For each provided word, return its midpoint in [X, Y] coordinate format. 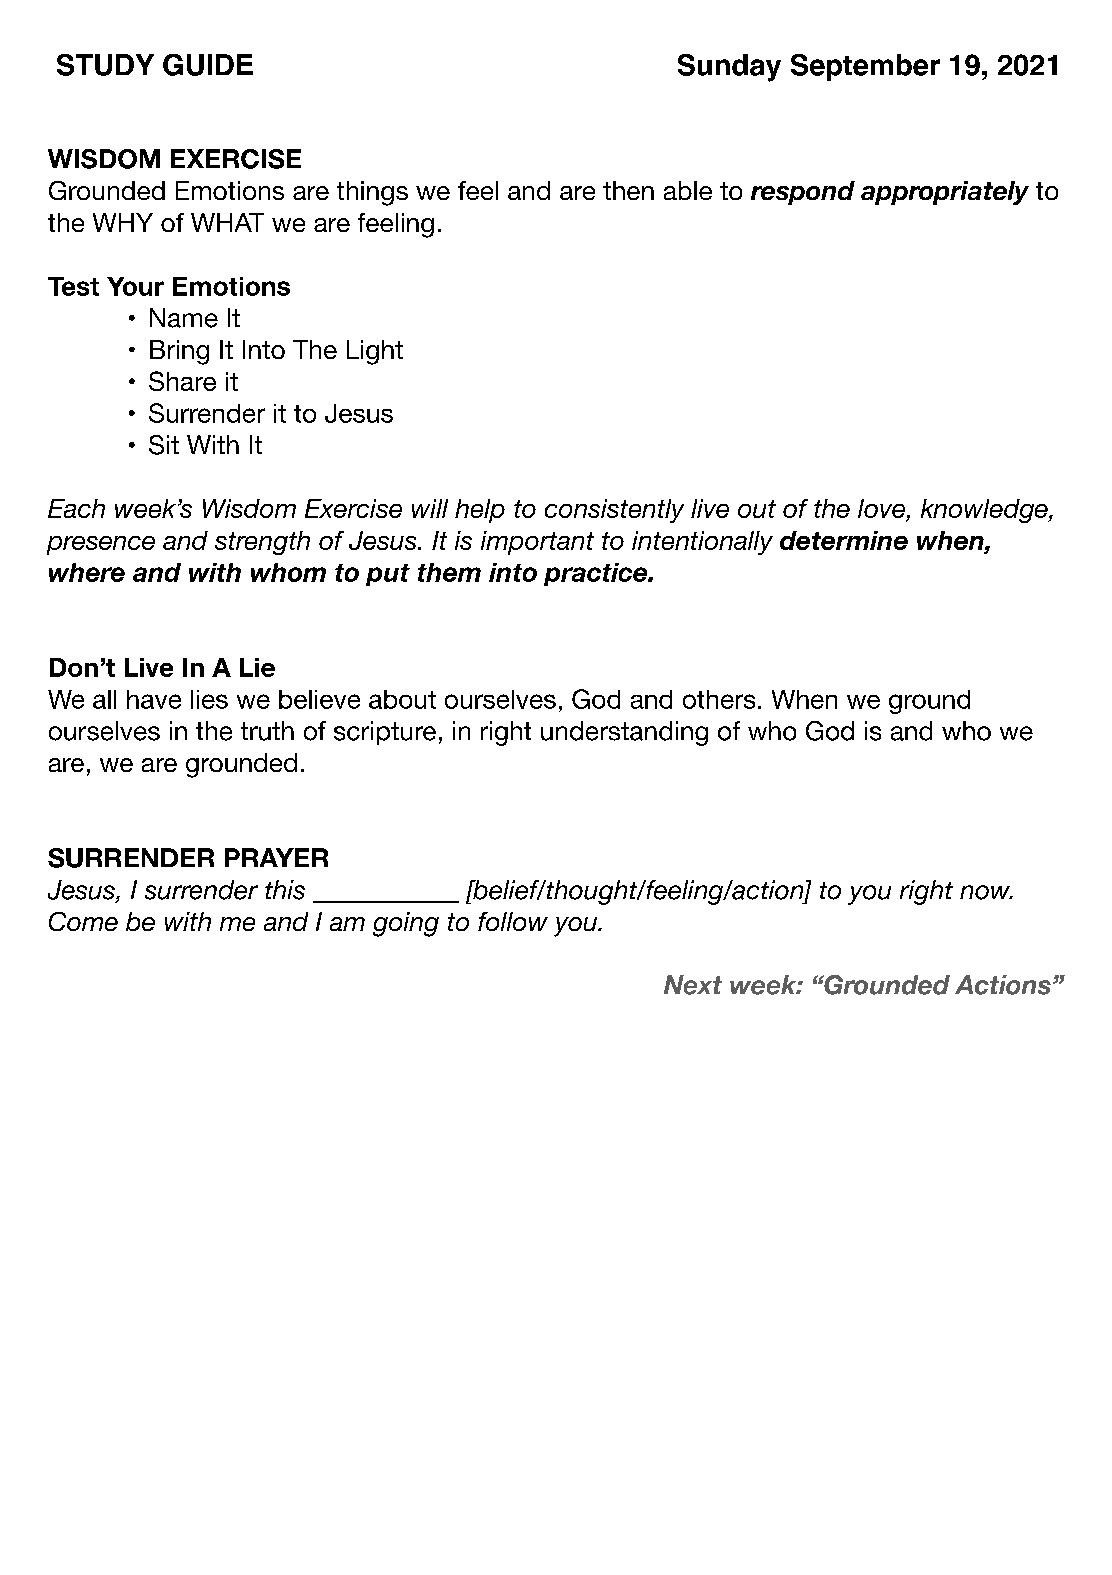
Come [83, 921]
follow [513, 921]
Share [182, 381]
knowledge [985, 511]
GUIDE [208, 65]
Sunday [729, 68]
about [402, 699]
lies [209, 699]
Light [375, 352]
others [719, 699]
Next [693, 985]
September [865, 67]
